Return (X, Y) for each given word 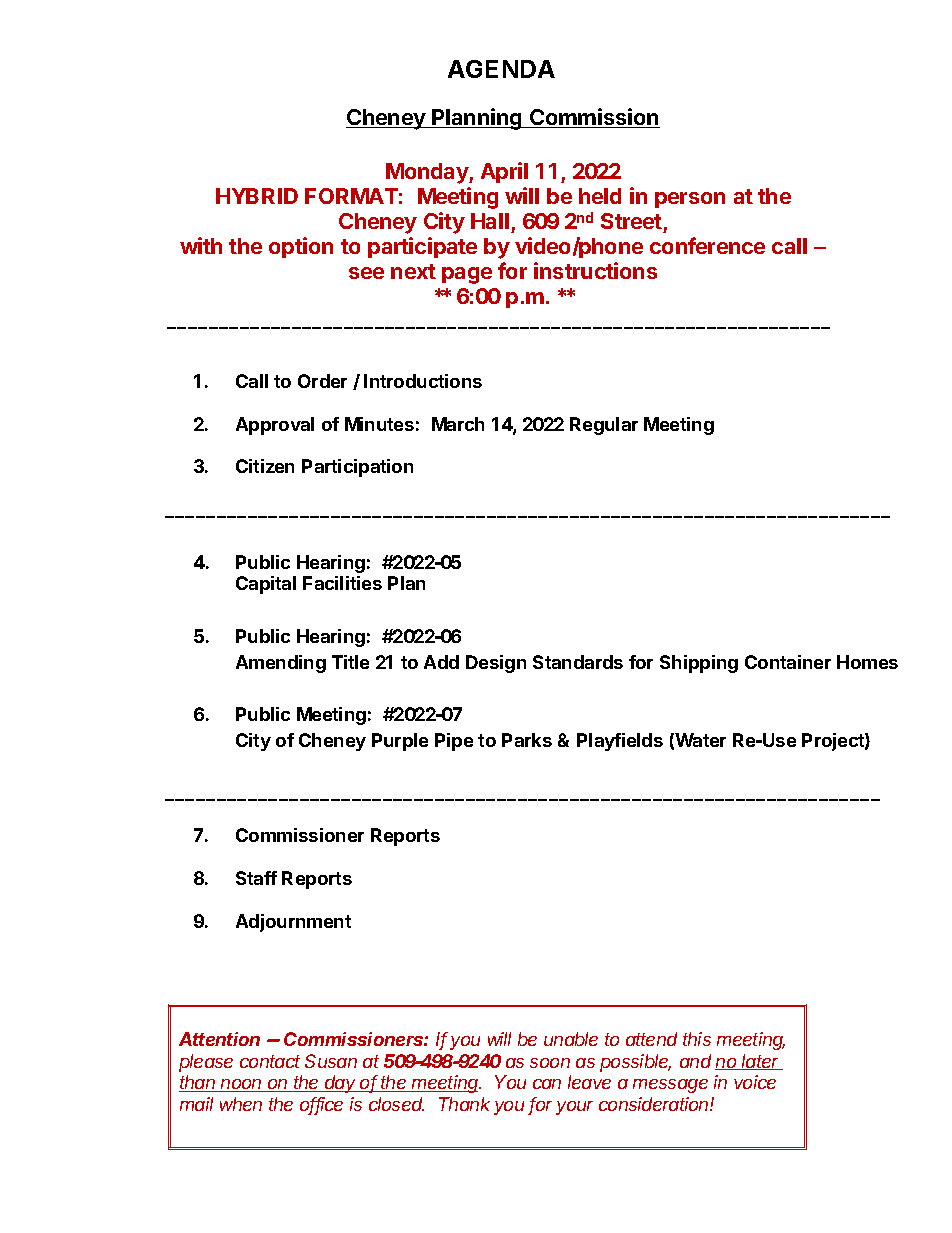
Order (322, 381)
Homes (867, 662)
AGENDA (501, 69)
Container (788, 662)
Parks (527, 740)
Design (496, 664)
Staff (256, 878)
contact (270, 1061)
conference (707, 245)
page (467, 275)
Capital (266, 585)
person (690, 200)
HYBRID (257, 196)
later (761, 1062)
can (547, 1084)
